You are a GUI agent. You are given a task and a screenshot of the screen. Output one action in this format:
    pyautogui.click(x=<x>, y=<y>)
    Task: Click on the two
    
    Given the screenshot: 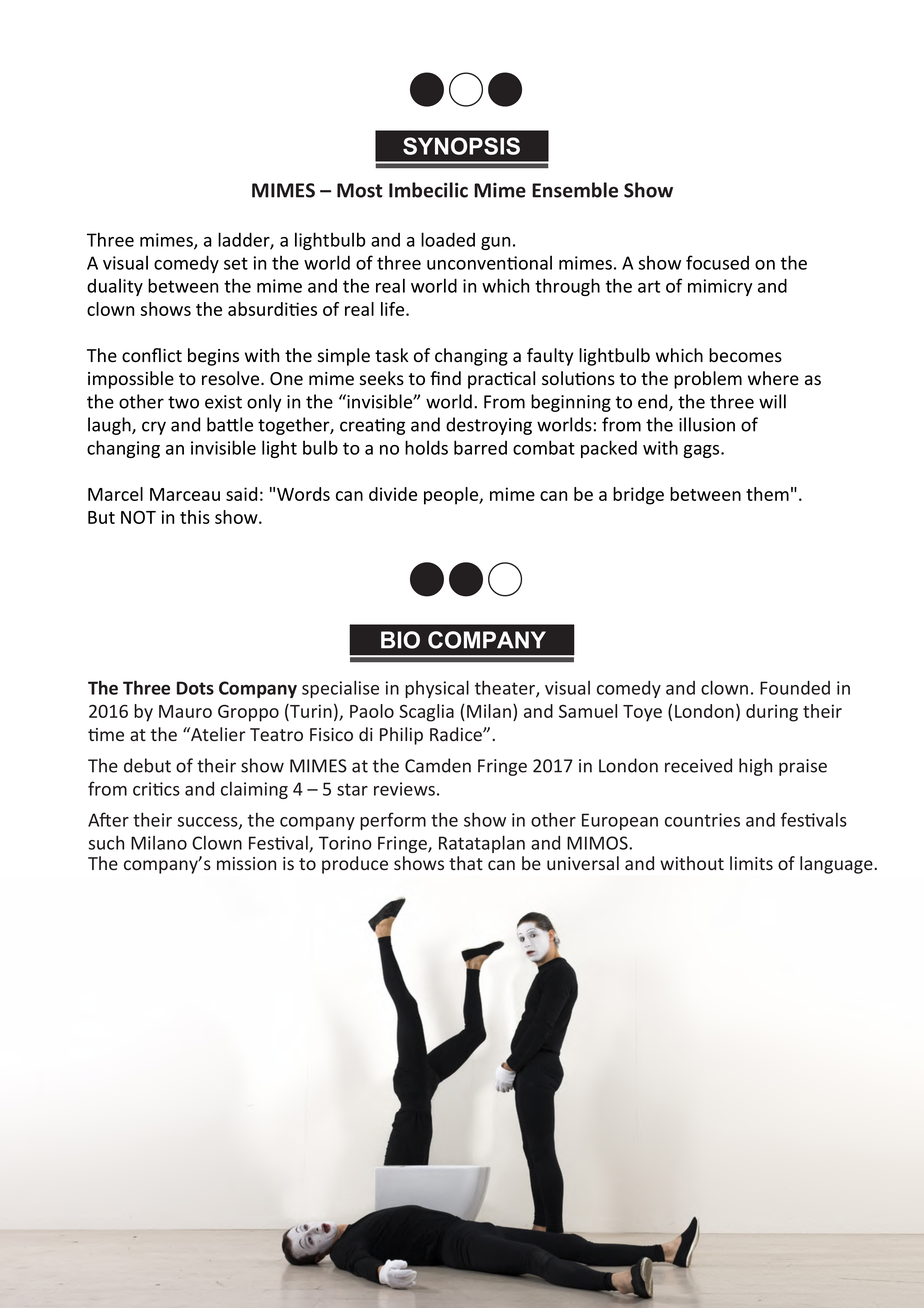 What is the action you would take?
    pyautogui.click(x=183, y=402)
